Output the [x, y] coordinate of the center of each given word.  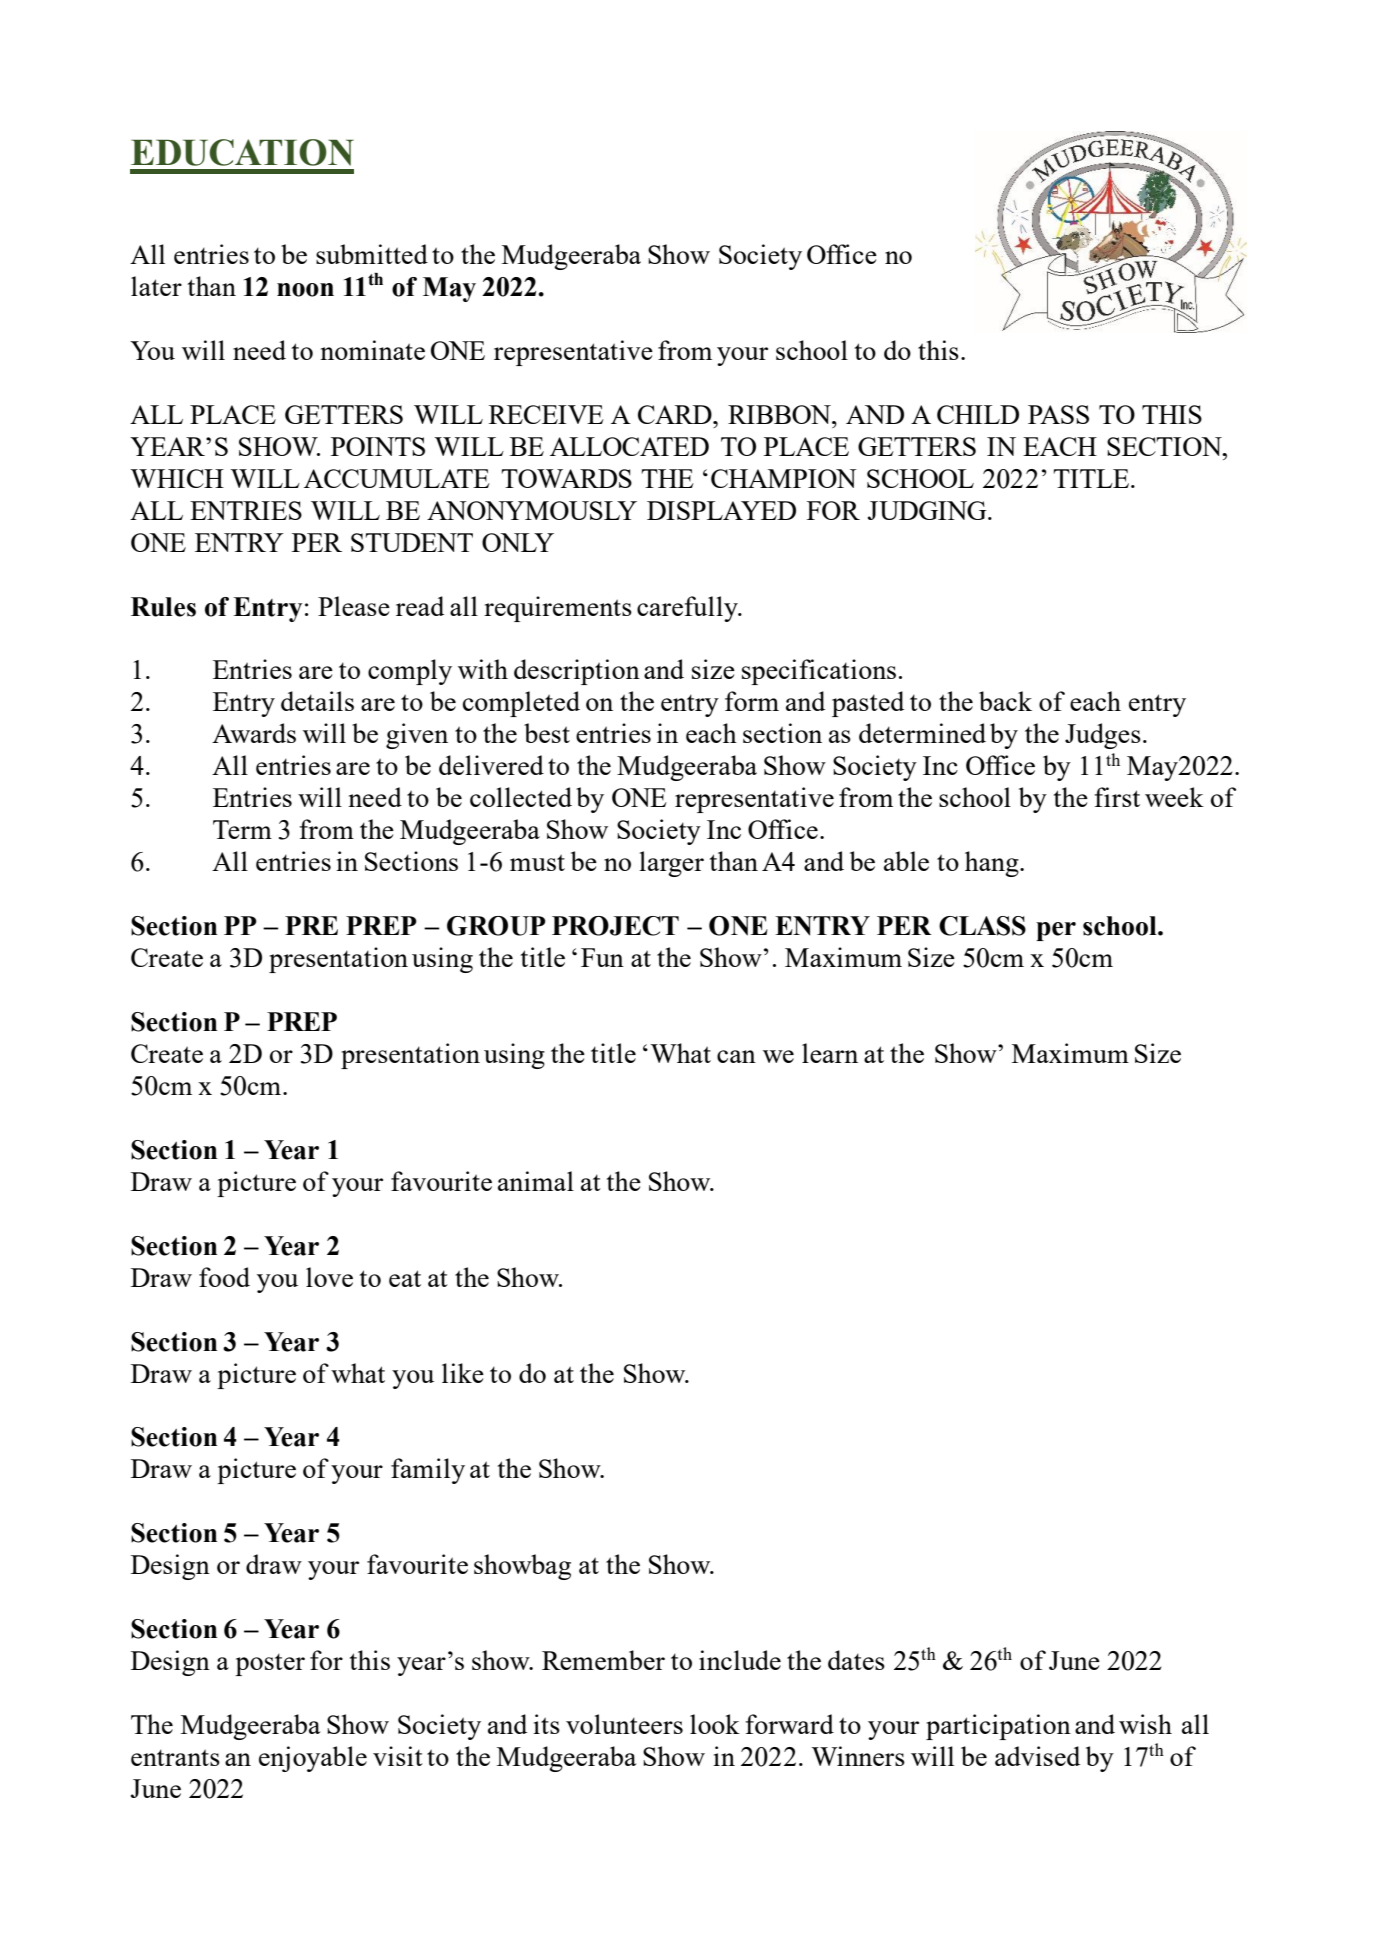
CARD [676, 414]
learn [830, 1053]
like [463, 1373]
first [1117, 797]
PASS [1058, 414]
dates [856, 1660]
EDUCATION [242, 152]
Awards [254, 733]
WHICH [177, 478]
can [736, 1056]
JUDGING [928, 510]
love [329, 1277]
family [428, 1471]
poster [270, 1665]
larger [671, 864]
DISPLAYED [721, 510]
